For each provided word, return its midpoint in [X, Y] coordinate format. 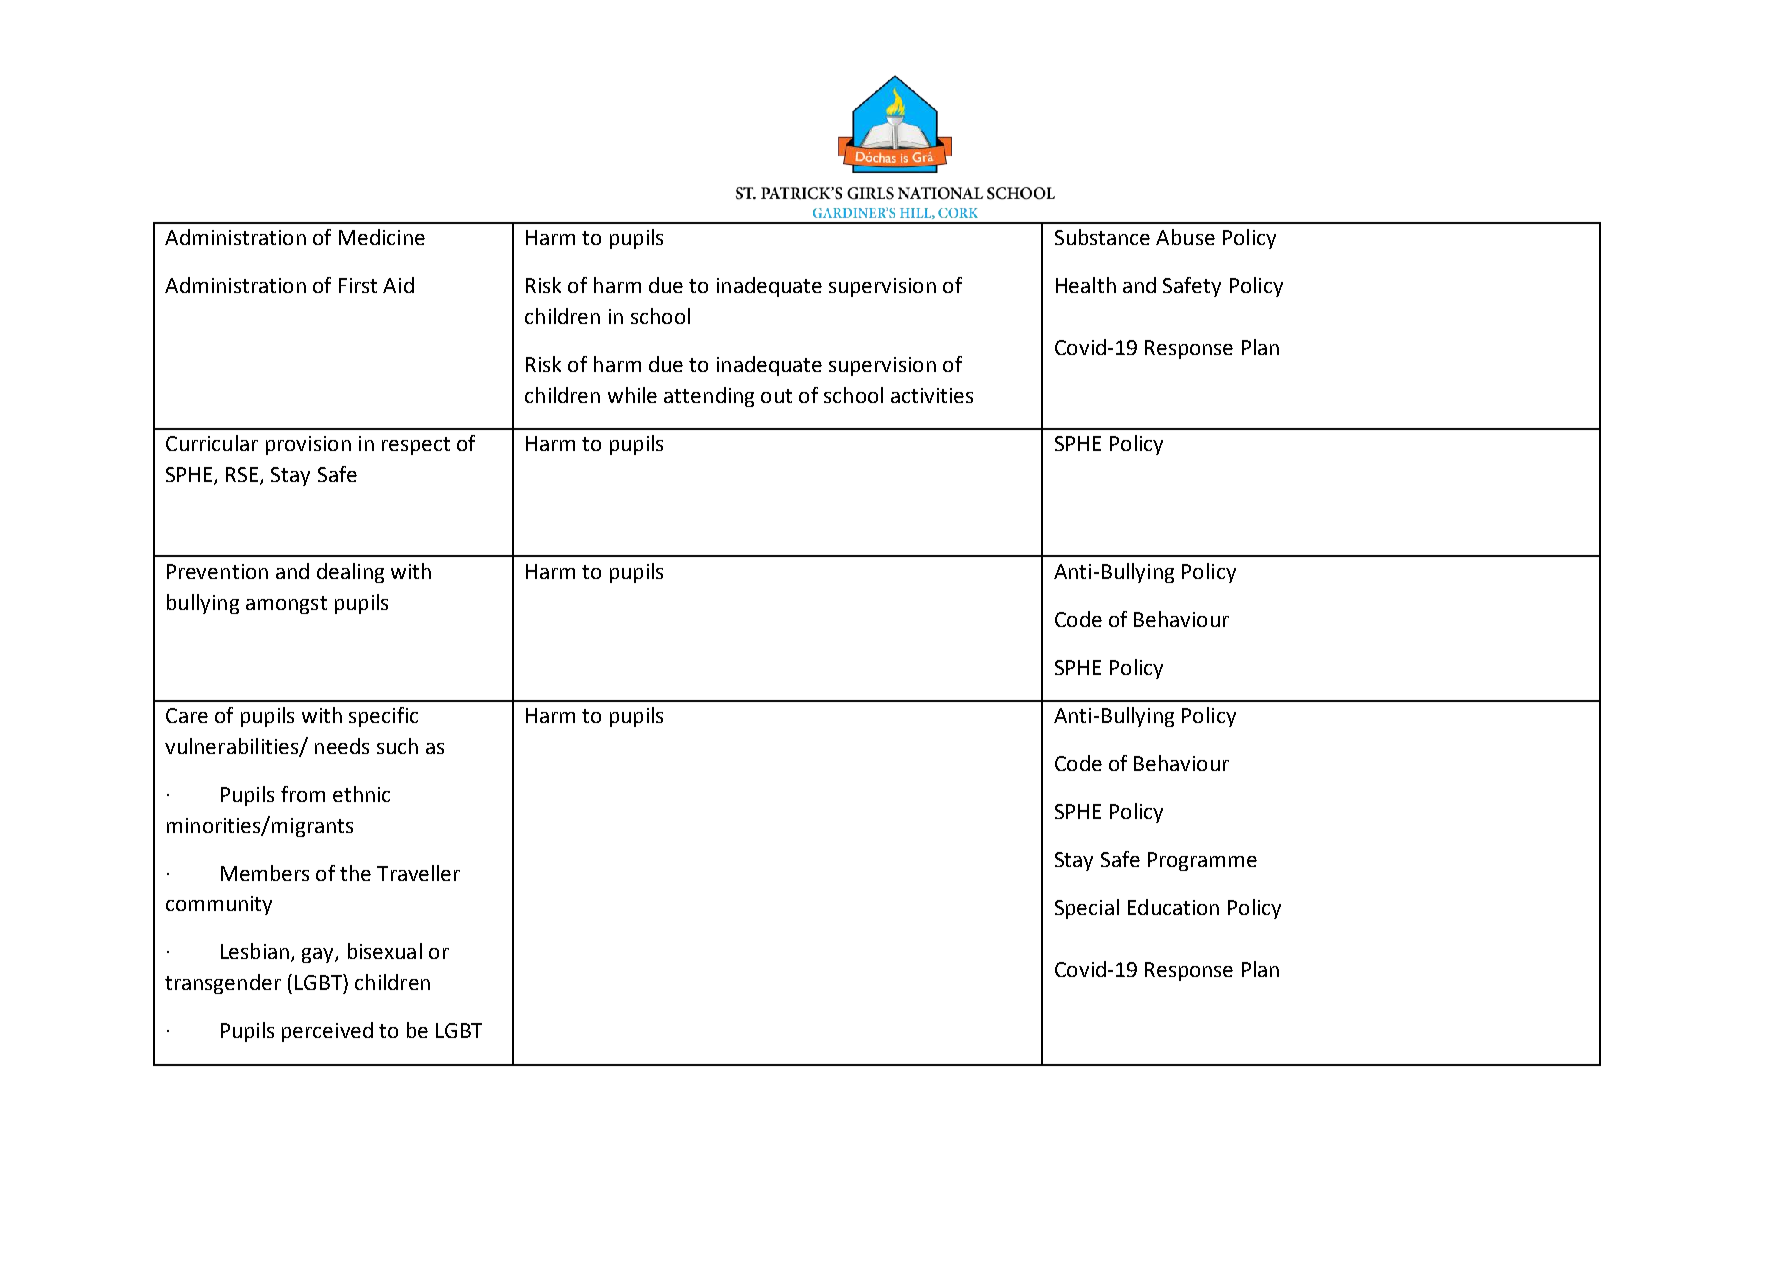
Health [1086, 285]
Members [265, 873]
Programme [1202, 861]
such [397, 746]
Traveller [418, 873]
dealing [350, 573]
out [776, 396]
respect [416, 446]
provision [308, 445]
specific [383, 717]
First [358, 285]
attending [709, 397]
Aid [398, 285]
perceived [327, 1032]
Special [1087, 909]
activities [932, 395]
